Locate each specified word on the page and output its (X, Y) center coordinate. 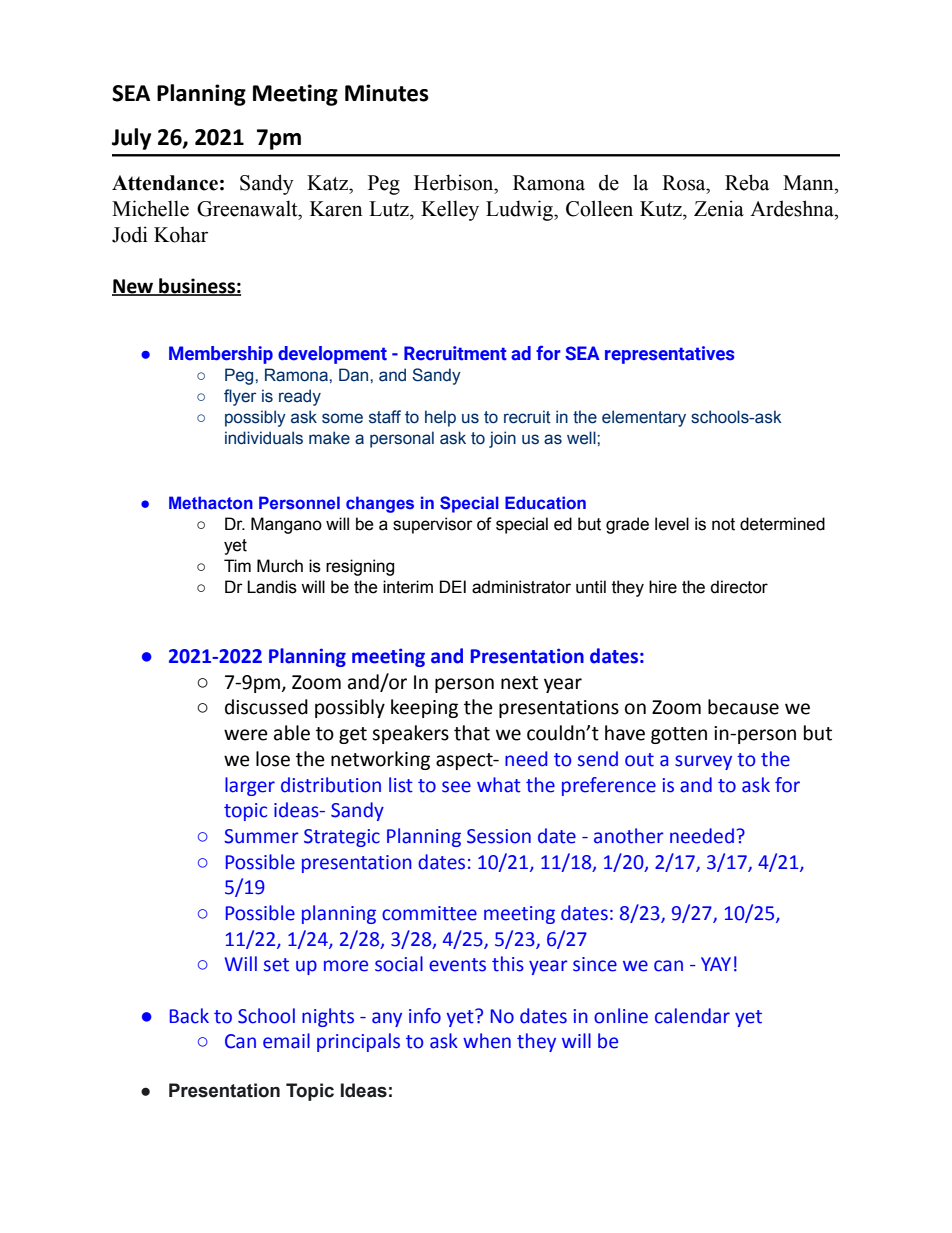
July (131, 139)
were (246, 735)
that (472, 733)
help (440, 418)
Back (189, 1016)
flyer (240, 397)
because (743, 707)
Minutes (387, 93)
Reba (747, 182)
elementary (644, 418)
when (487, 1041)
